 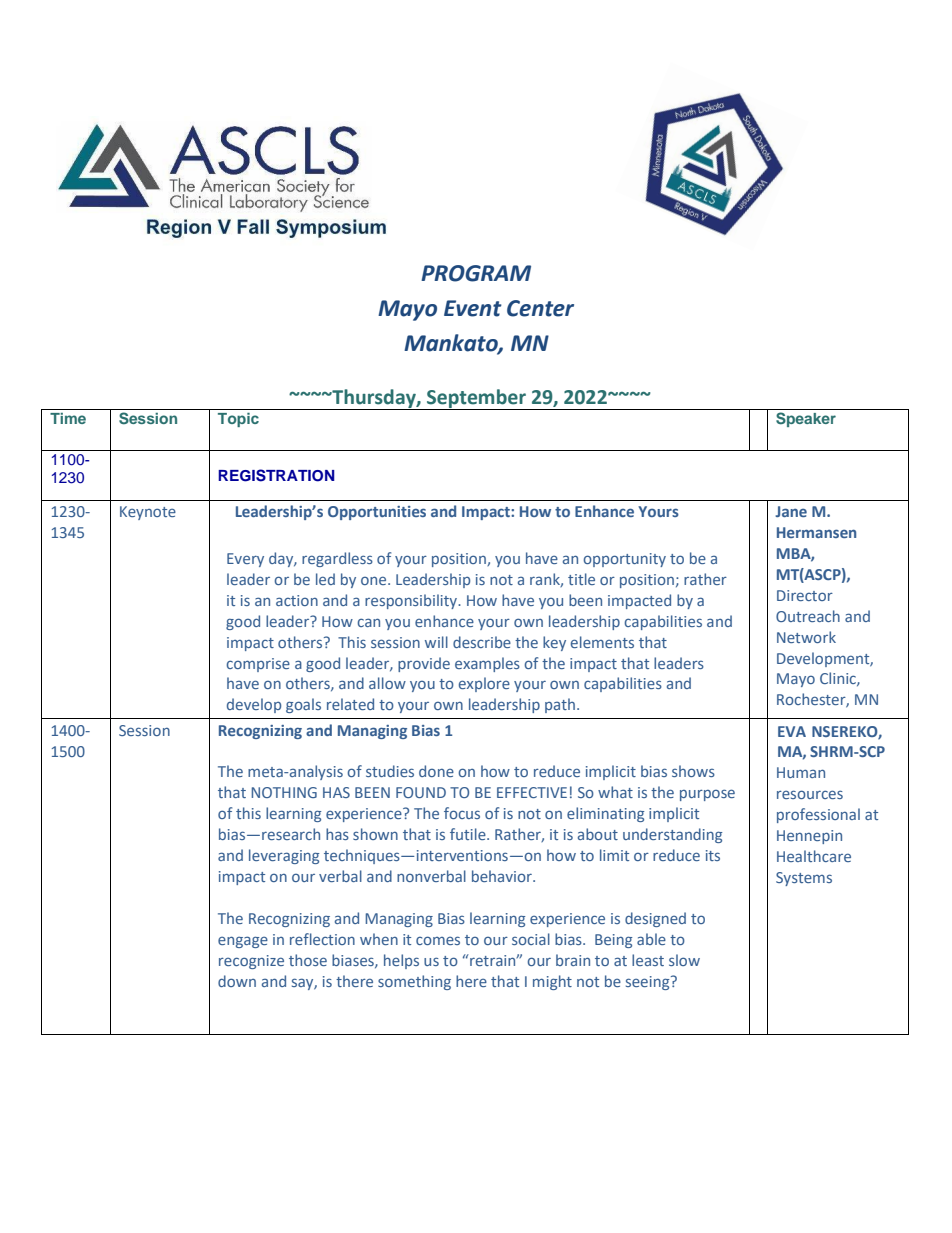 What do you see at coordinates (540, 308) in the image?
I see `Center` at bounding box center [540, 308].
